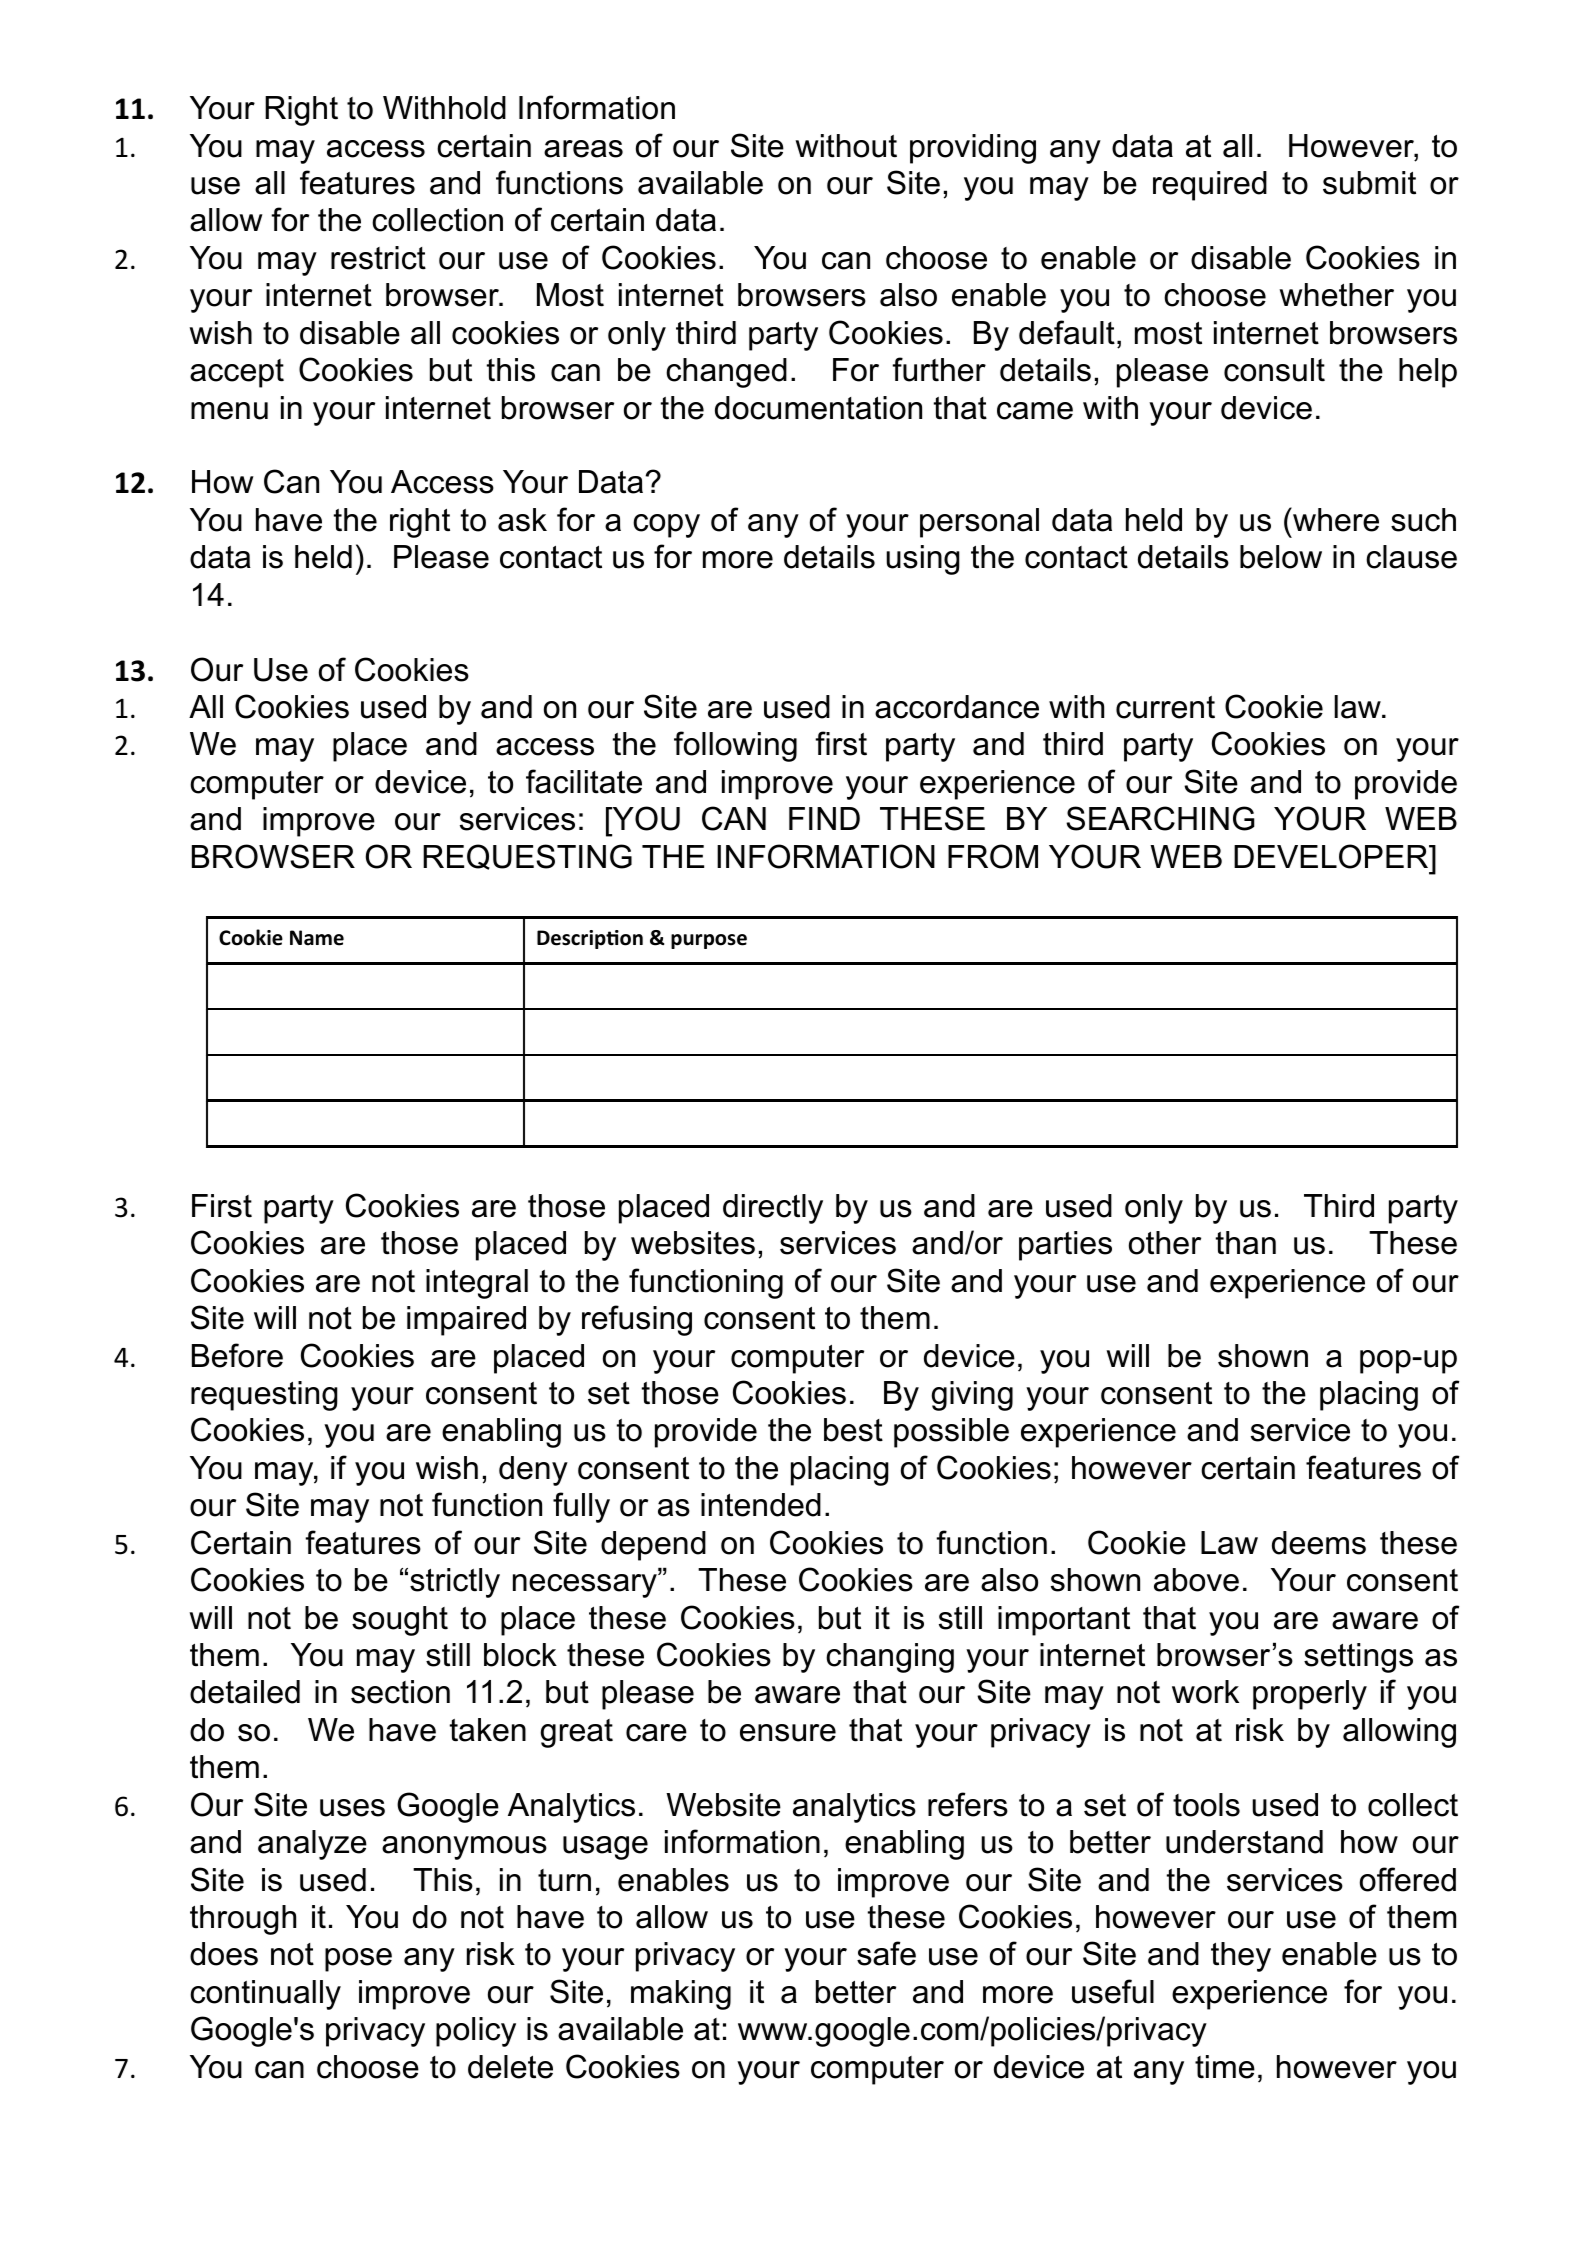 This screenshot has width=1591, height=2251. Describe the element at coordinates (773, 1209) in the screenshot. I see `directly` at that location.
